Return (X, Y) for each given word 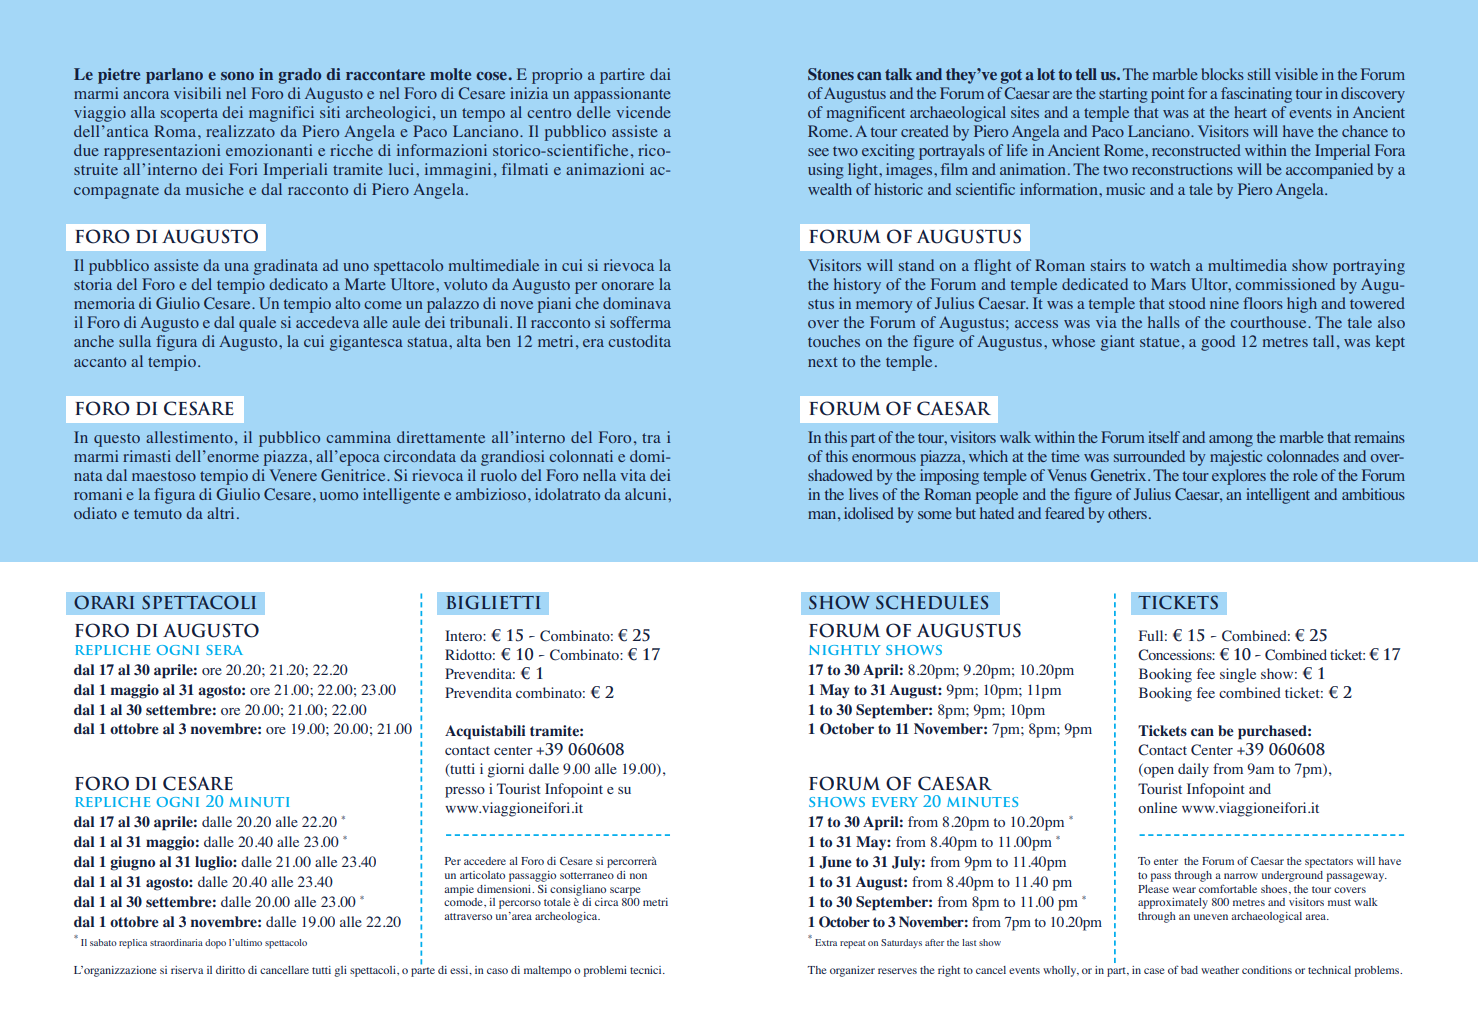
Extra (826, 942)
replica (133, 944)
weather (1220, 970)
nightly (845, 650)
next (822, 362)
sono (237, 76)
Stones (831, 74)
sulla (135, 341)
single (1238, 675)
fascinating (1256, 95)
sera (224, 650)
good (1218, 343)
